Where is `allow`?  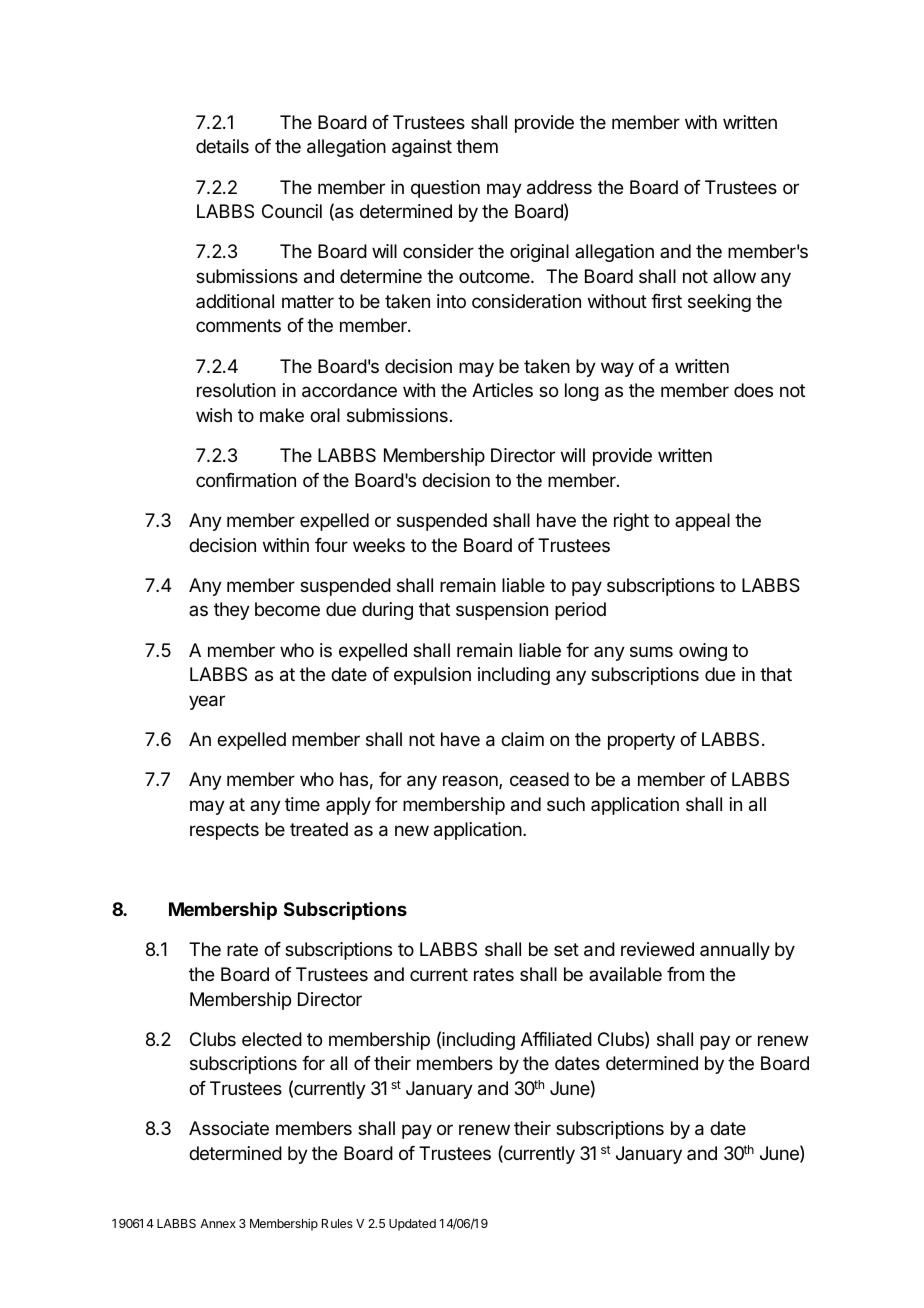 allow is located at coordinates (734, 276).
